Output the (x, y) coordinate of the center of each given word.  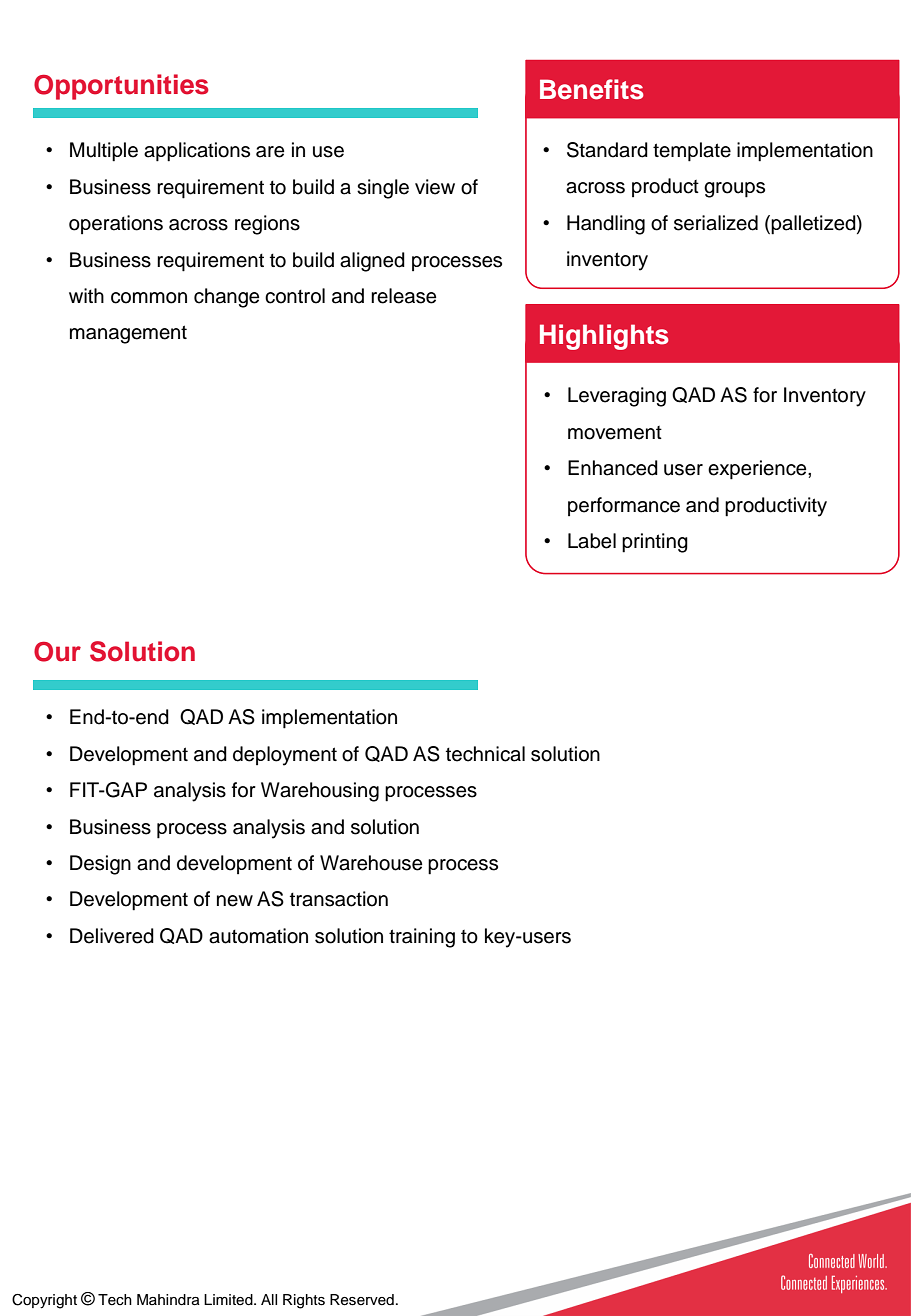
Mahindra (168, 1299)
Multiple (104, 152)
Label (592, 541)
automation (258, 936)
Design (100, 865)
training (422, 938)
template (692, 152)
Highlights (604, 337)
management (128, 334)
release (403, 296)
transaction (339, 899)
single (383, 189)
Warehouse (371, 863)
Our (57, 652)
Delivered (112, 936)
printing (655, 543)
